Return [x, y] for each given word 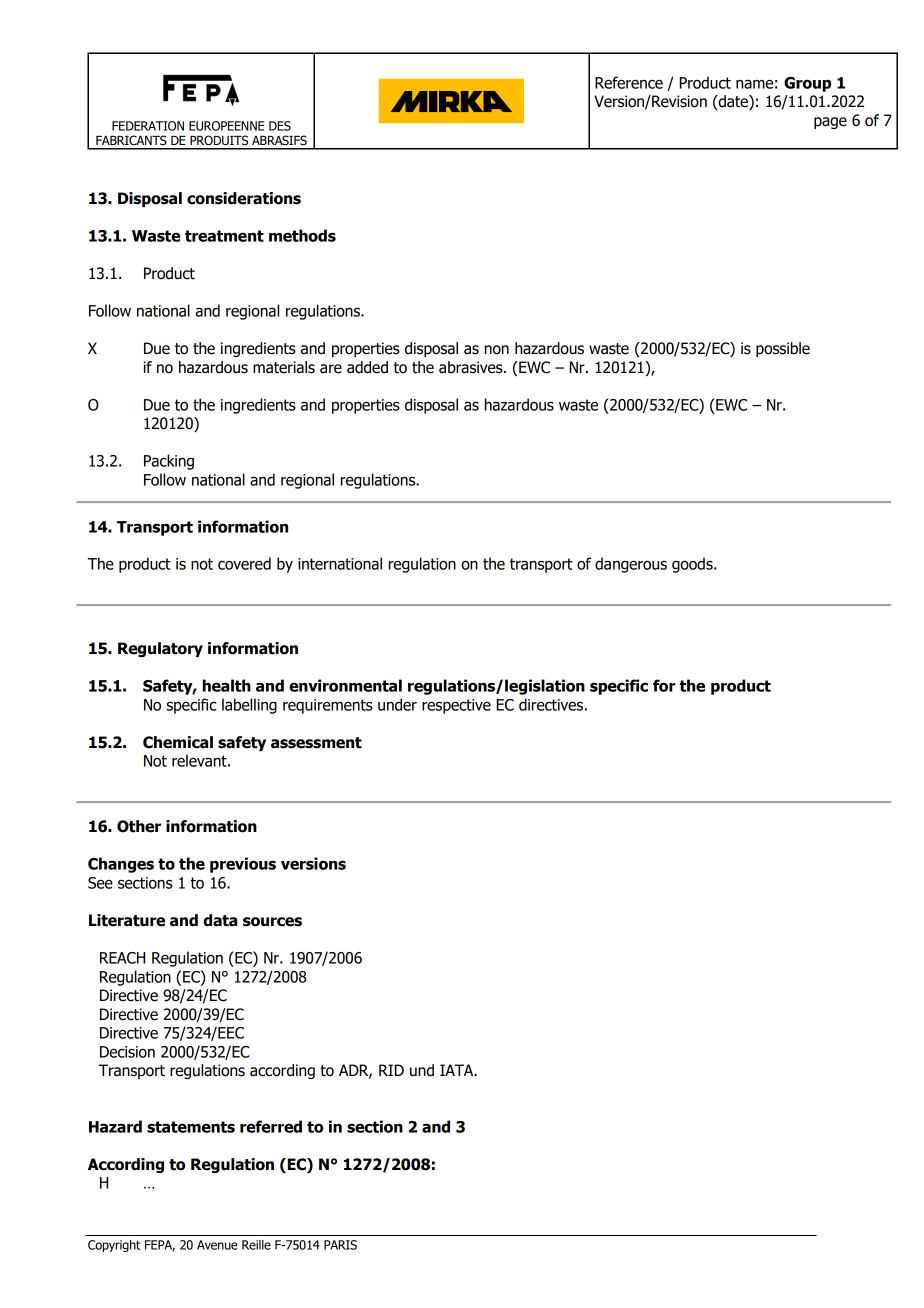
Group [807, 84]
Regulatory [160, 649]
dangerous [631, 565]
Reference [629, 82]
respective [456, 706]
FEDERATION [148, 126]
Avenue [217, 1245]
